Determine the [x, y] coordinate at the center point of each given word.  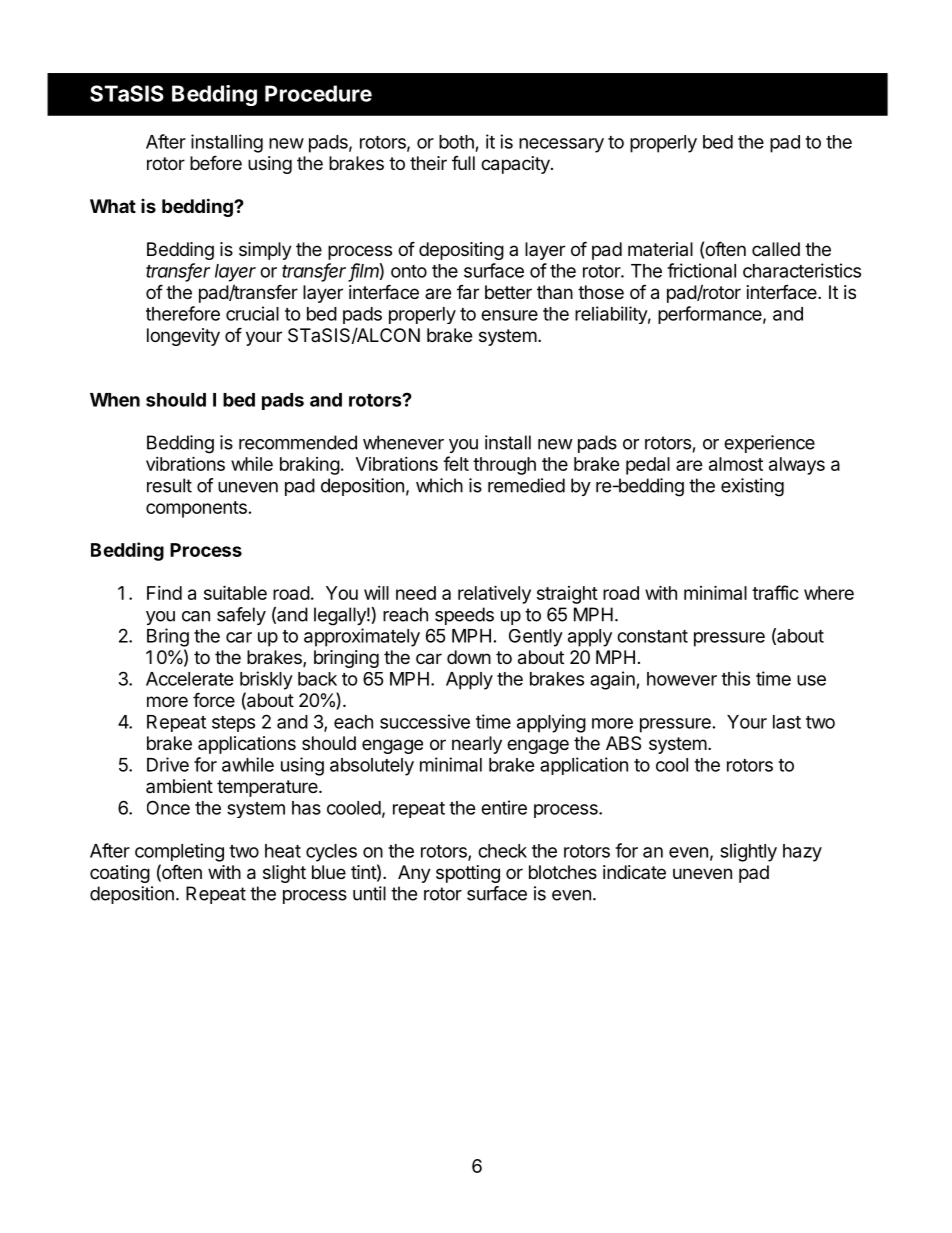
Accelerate [190, 679]
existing [752, 487]
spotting [468, 874]
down [469, 657]
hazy [802, 853]
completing [179, 852]
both [456, 142]
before [216, 162]
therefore [183, 313]
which [439, 485]
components [196, 509]
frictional [701, 270]
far [468, 292]
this [735, 678]
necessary [561, 145]
